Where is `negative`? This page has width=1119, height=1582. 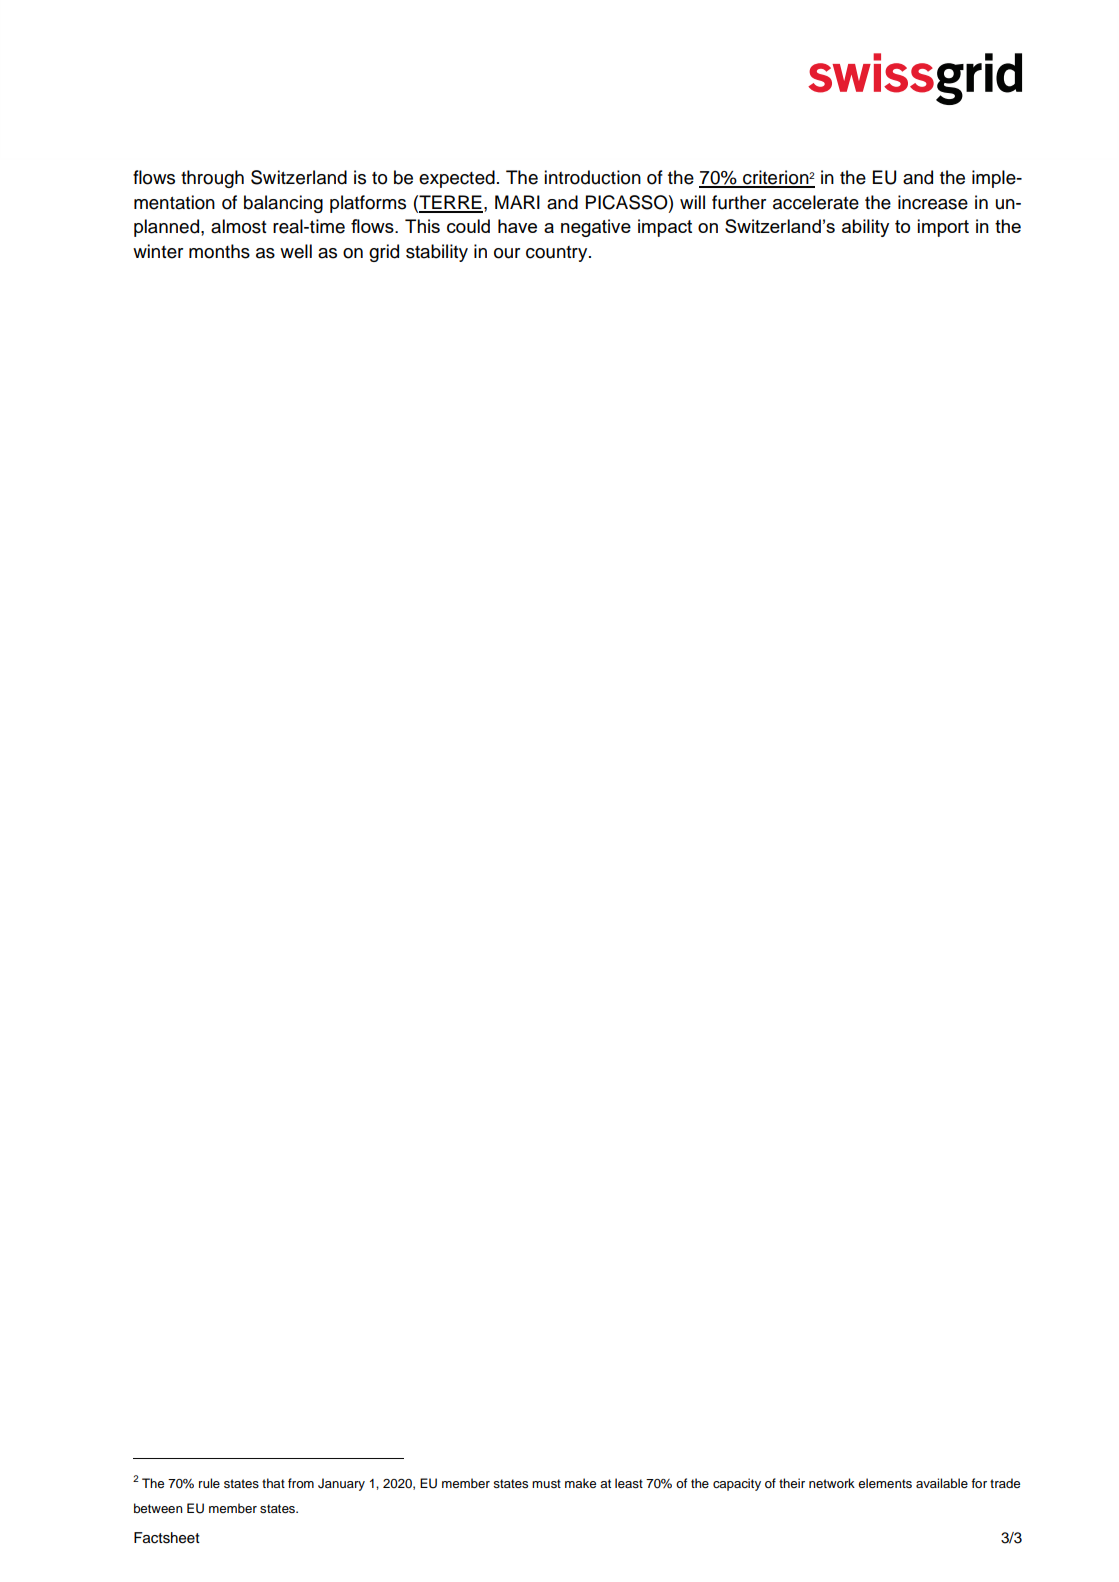
negative is located at coordinates (596, 228).
